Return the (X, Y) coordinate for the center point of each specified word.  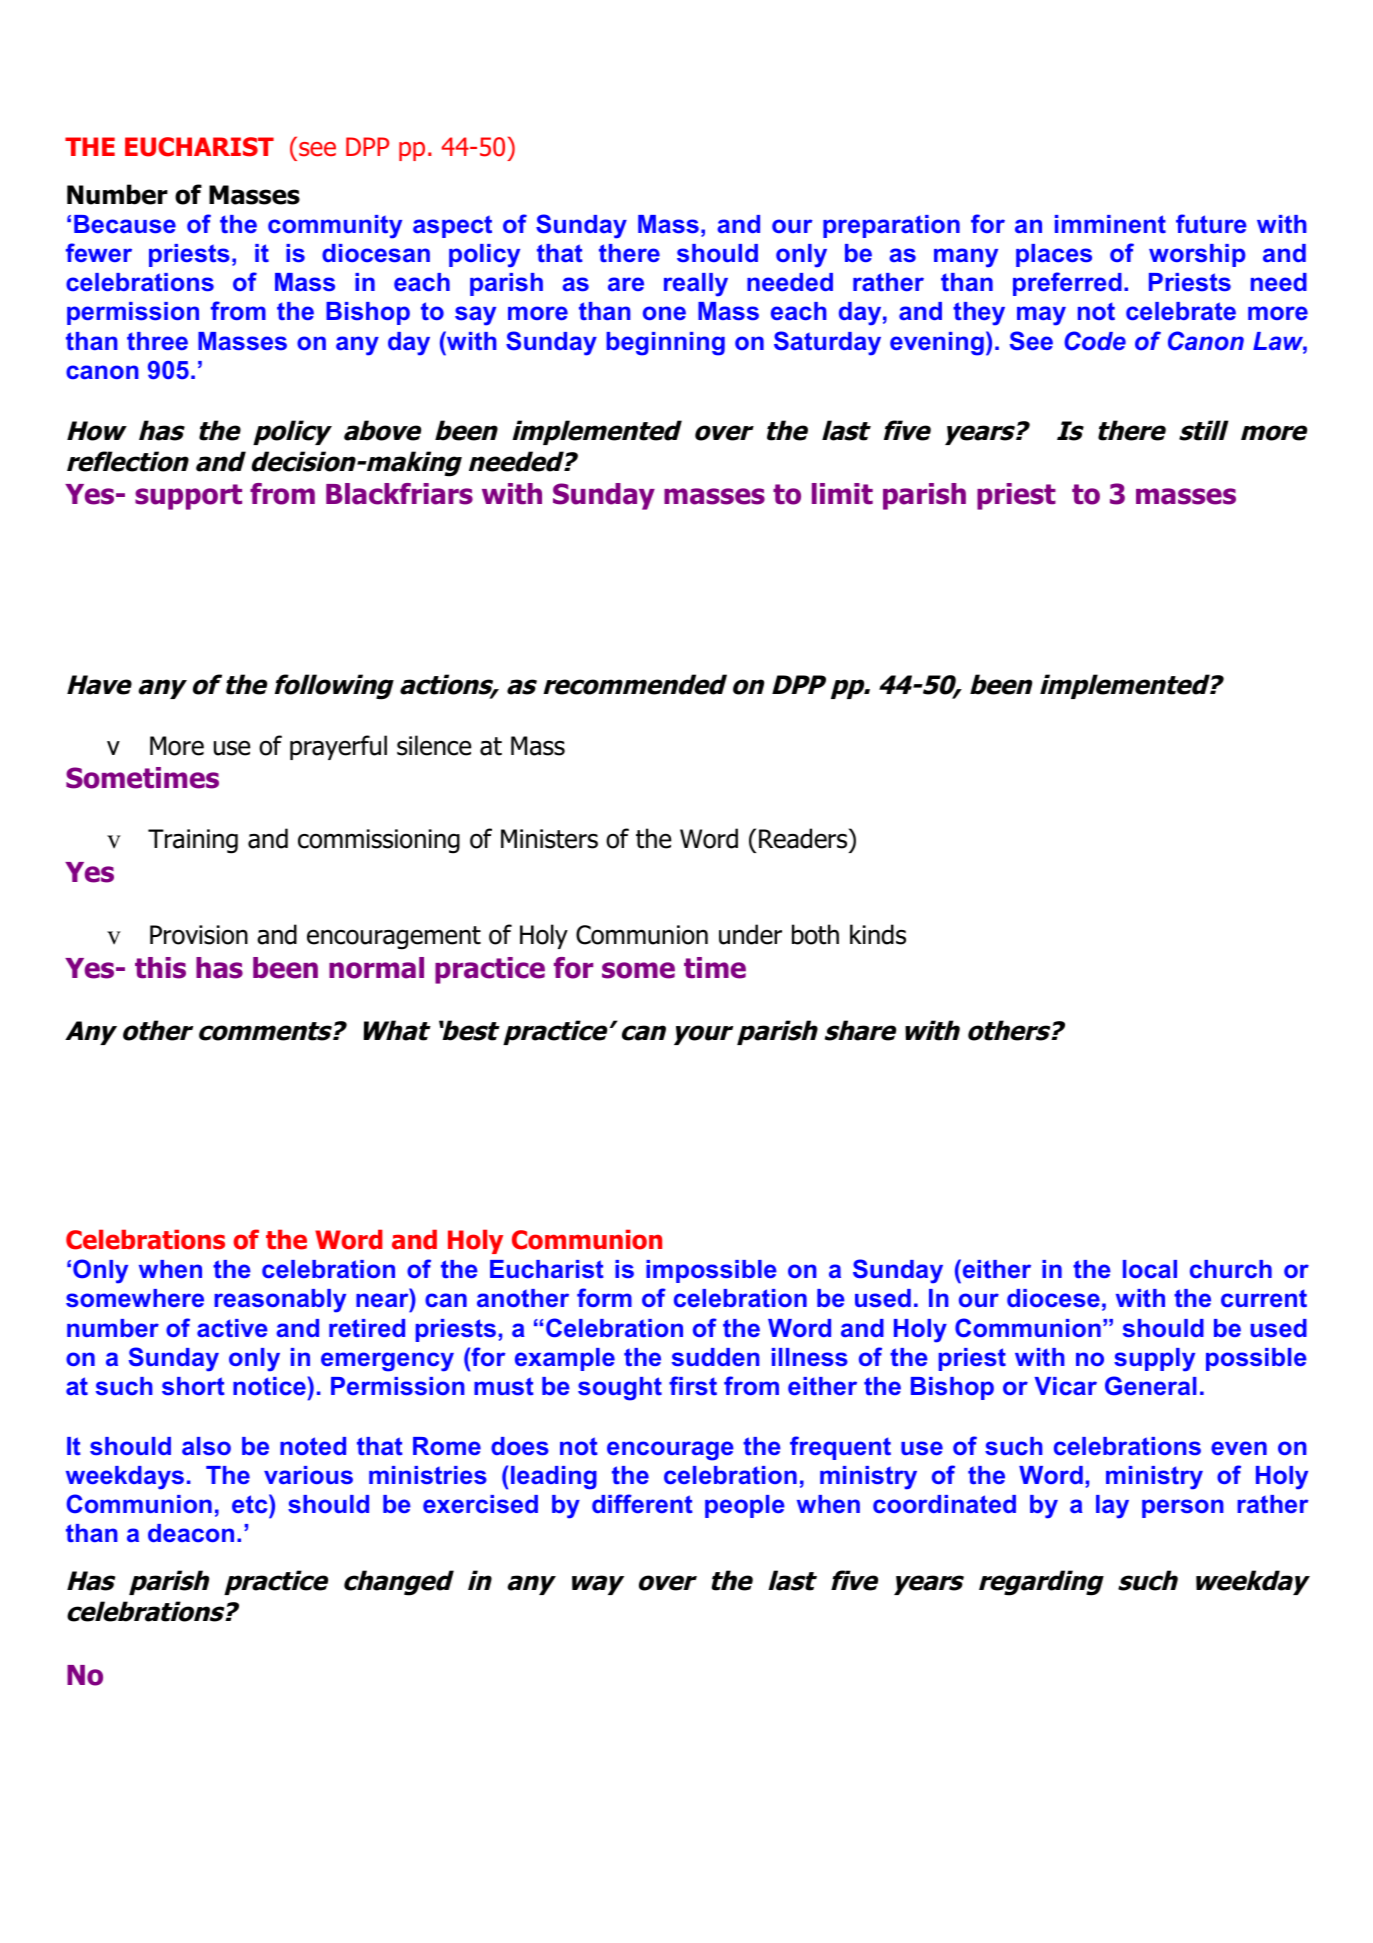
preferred (1067, 284)
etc (251, 1503)
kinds (878, 934)
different (642, 1503)
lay (1112, 1507)
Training (193, 841)
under (750, 934)
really (696, 285)
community (335, 227)
